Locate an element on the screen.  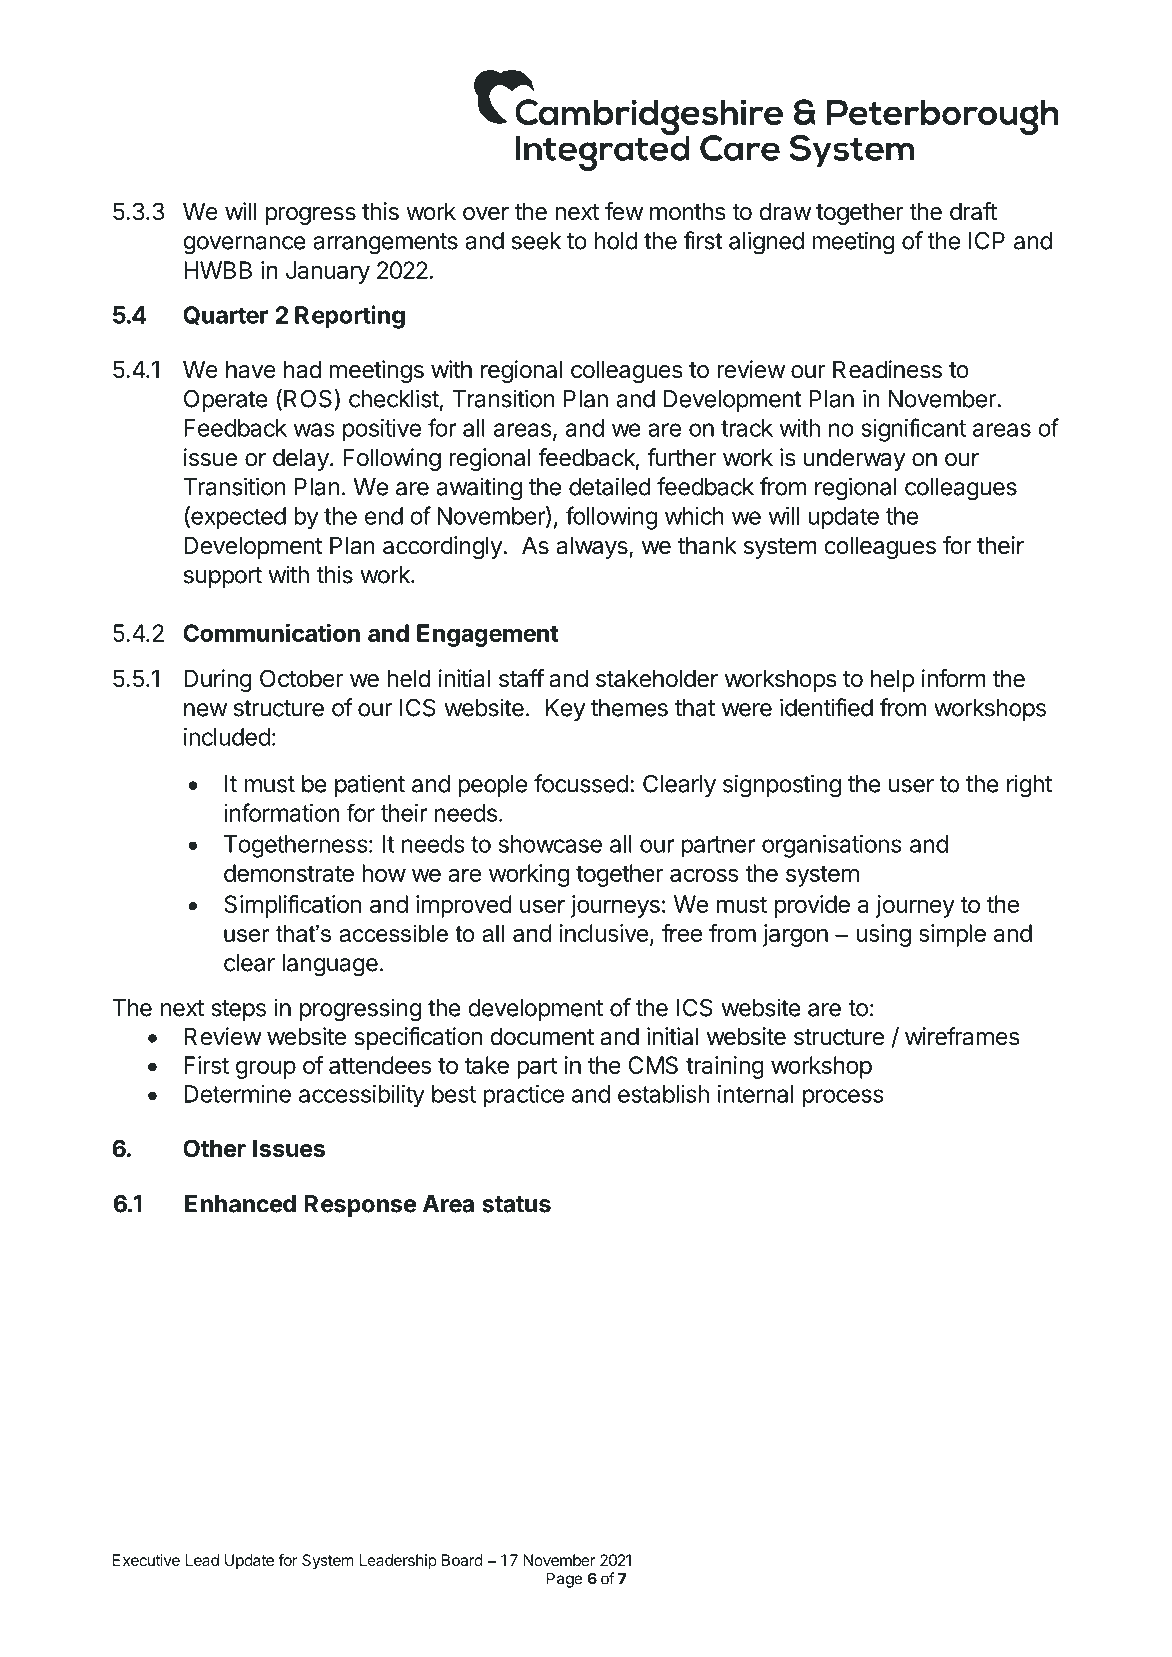
January is located at coordinates (328, 272).
